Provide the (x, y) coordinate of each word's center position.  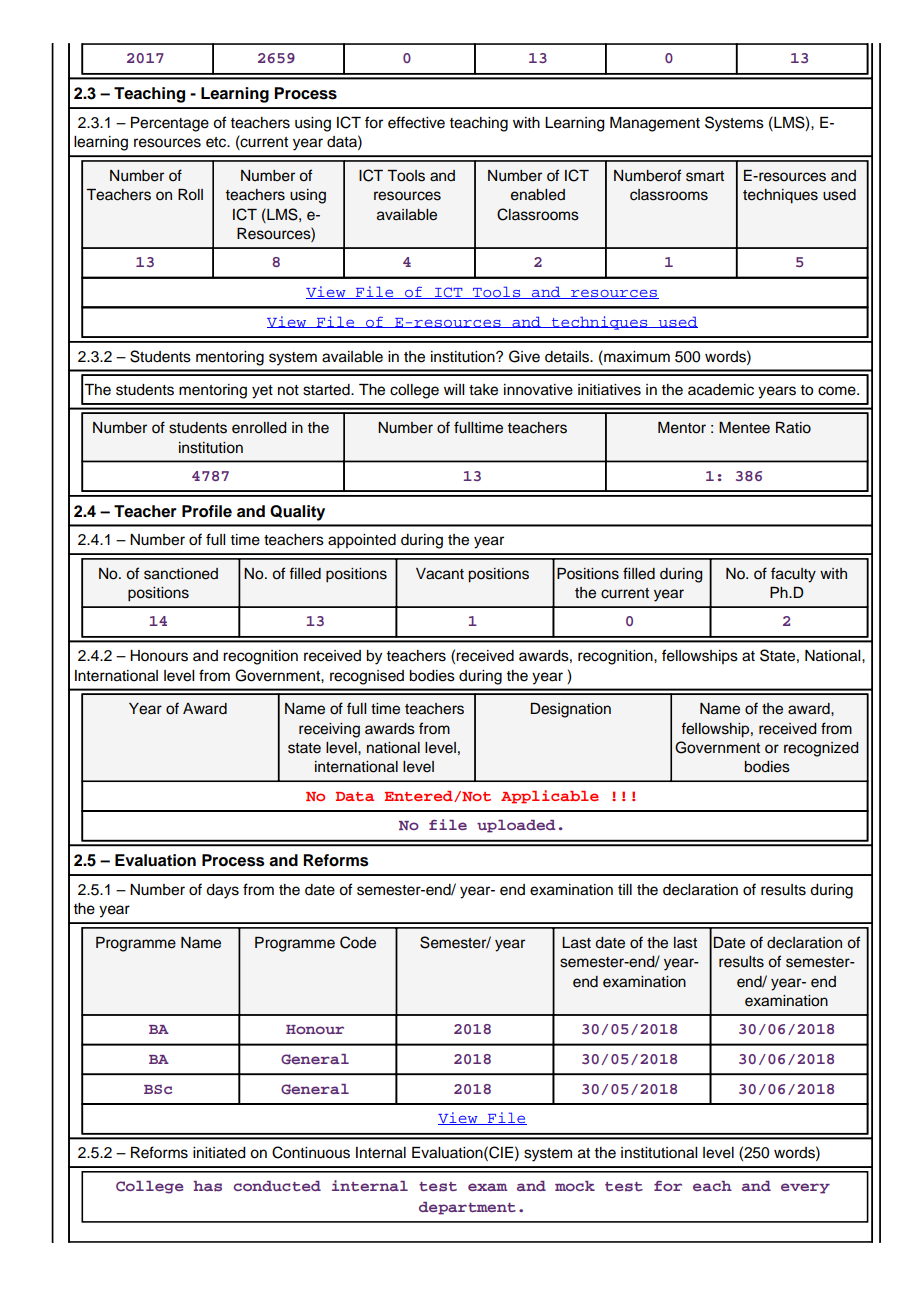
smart (705, 176)
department (467, 1208)
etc (217, 142)
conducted (277, 1186)
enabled (538, 195)
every (805, 1188)
